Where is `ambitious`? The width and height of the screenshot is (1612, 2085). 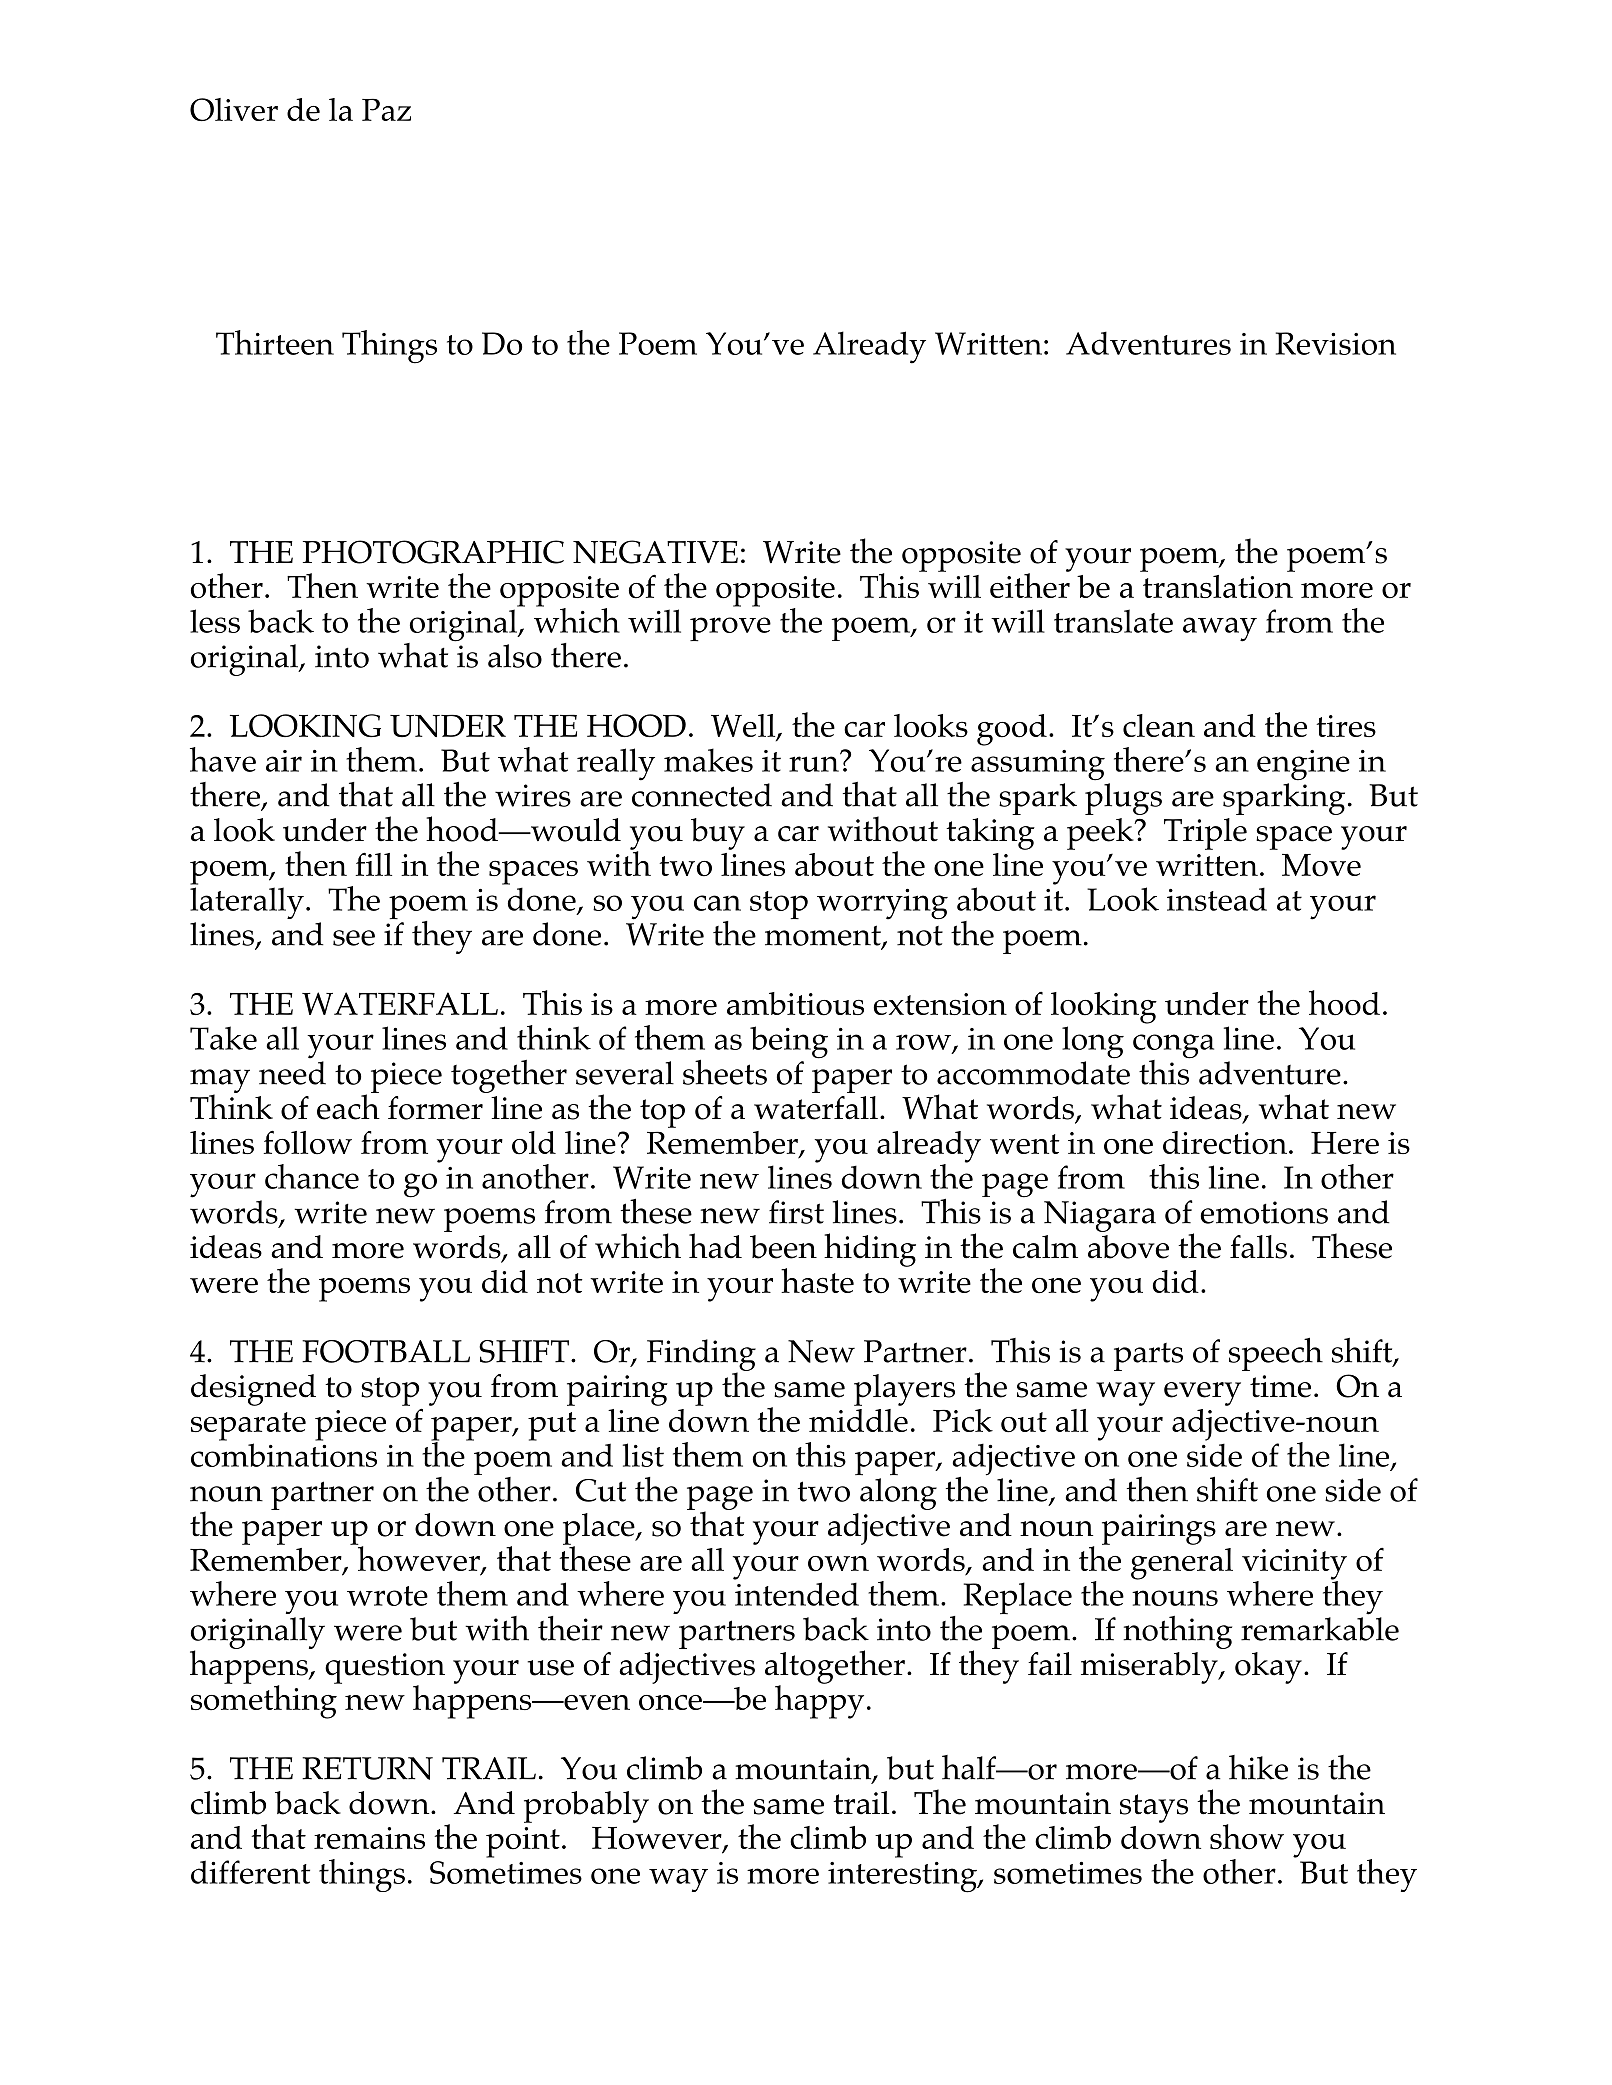 ambitious is located at coordinates (795, 1004).
